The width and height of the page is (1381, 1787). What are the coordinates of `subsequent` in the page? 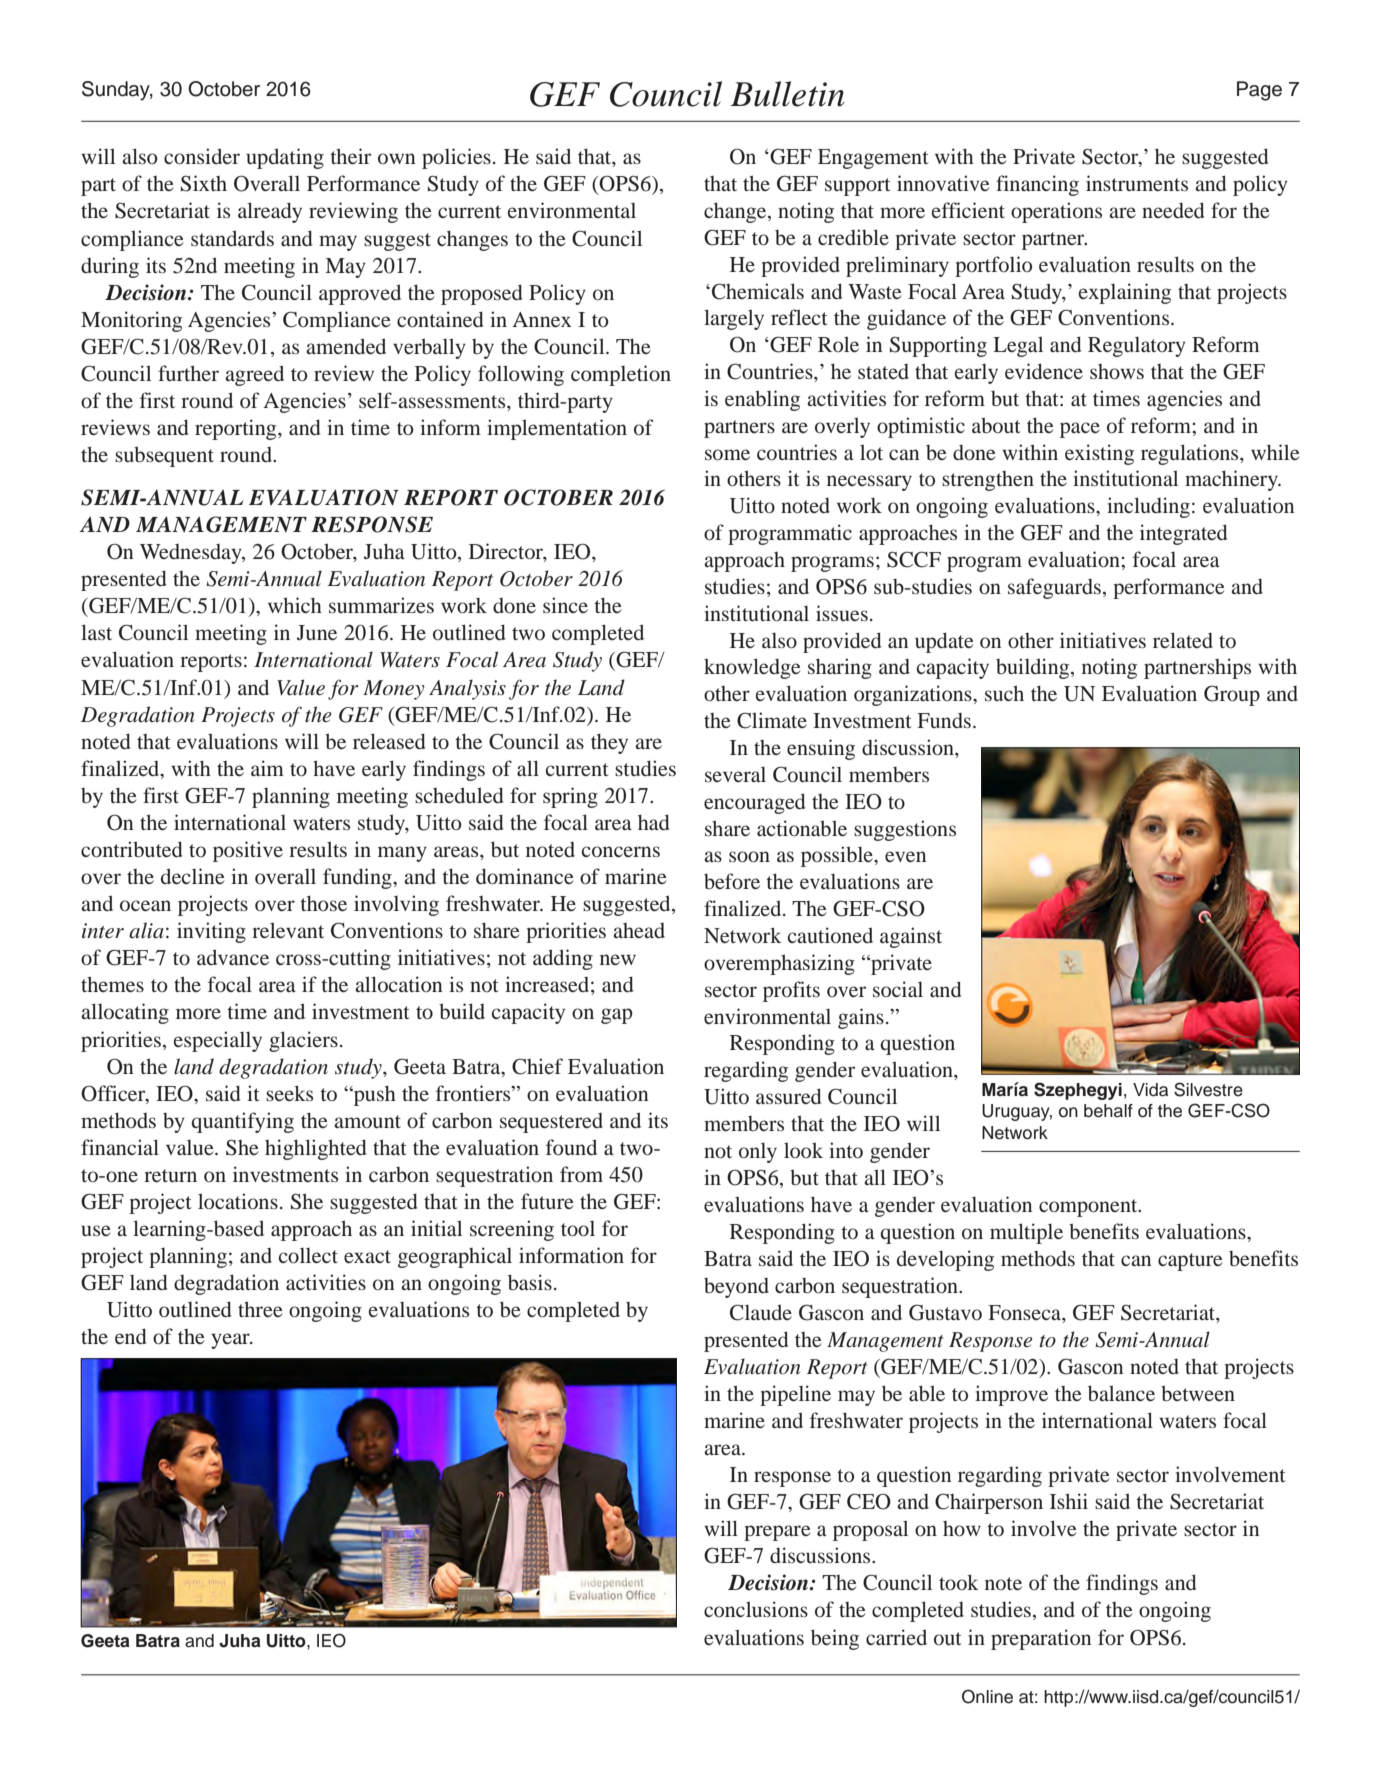 It's located at (164, 456).
